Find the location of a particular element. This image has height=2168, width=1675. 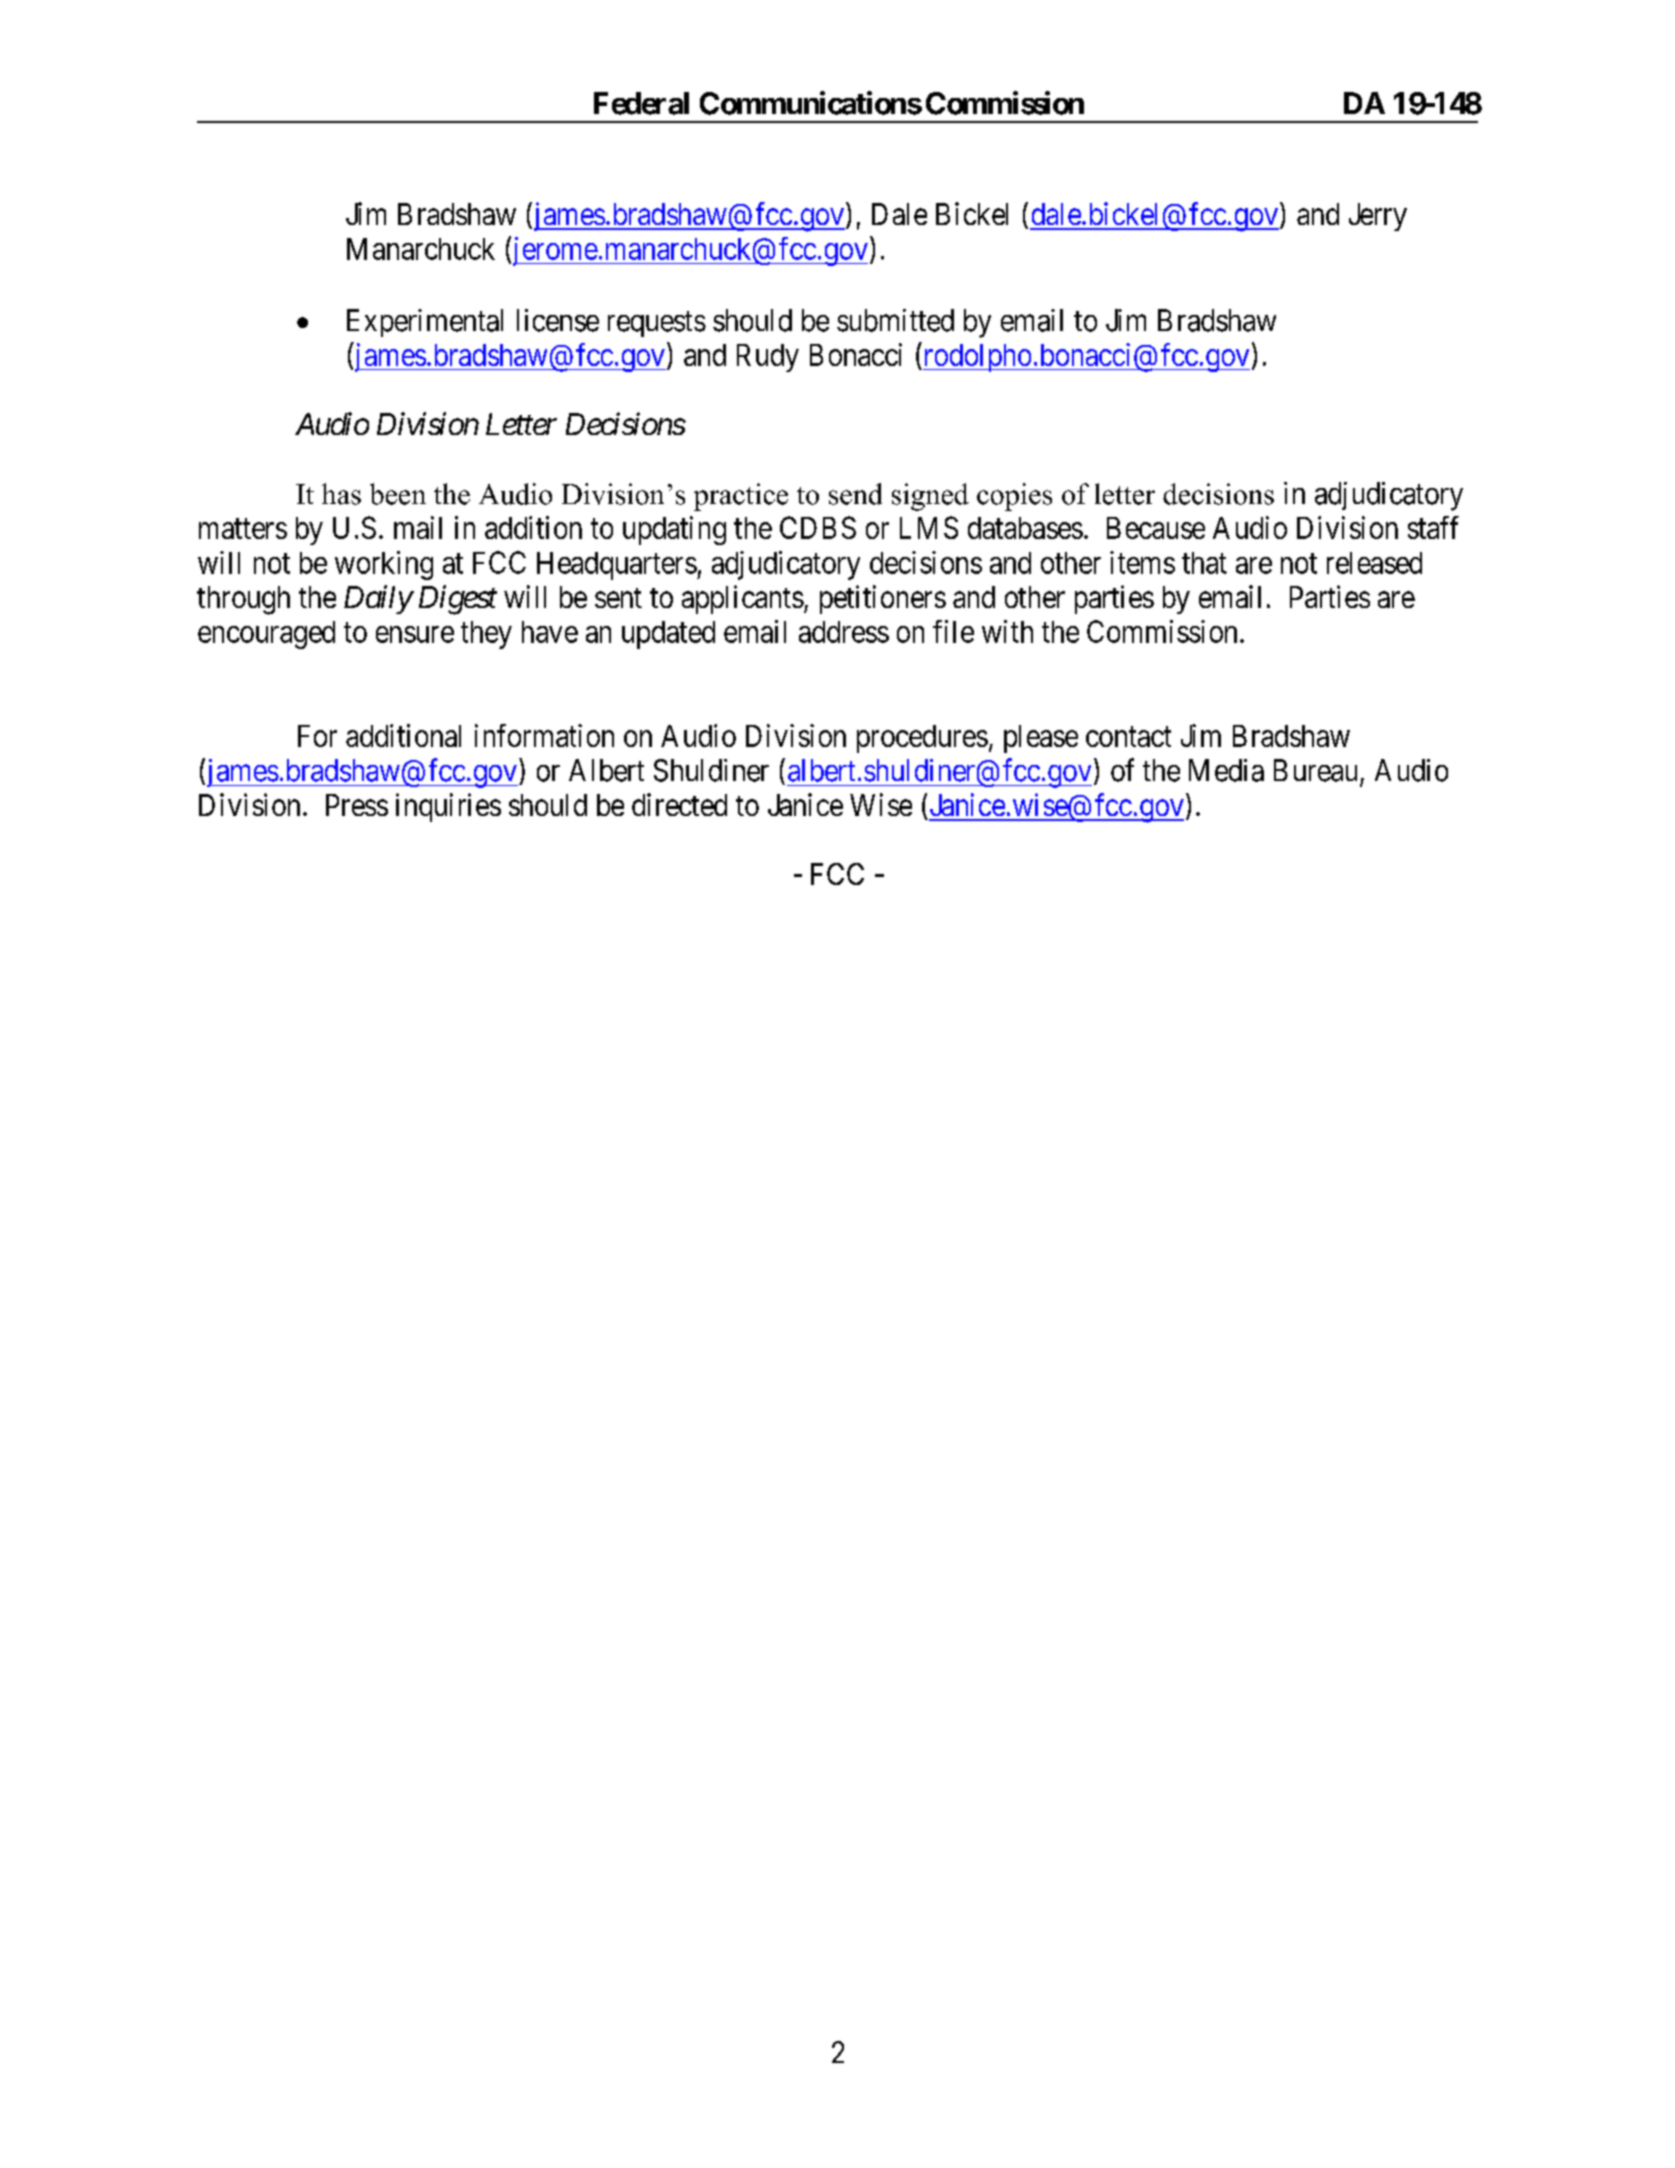

information is located at coordinates (544, 735).
